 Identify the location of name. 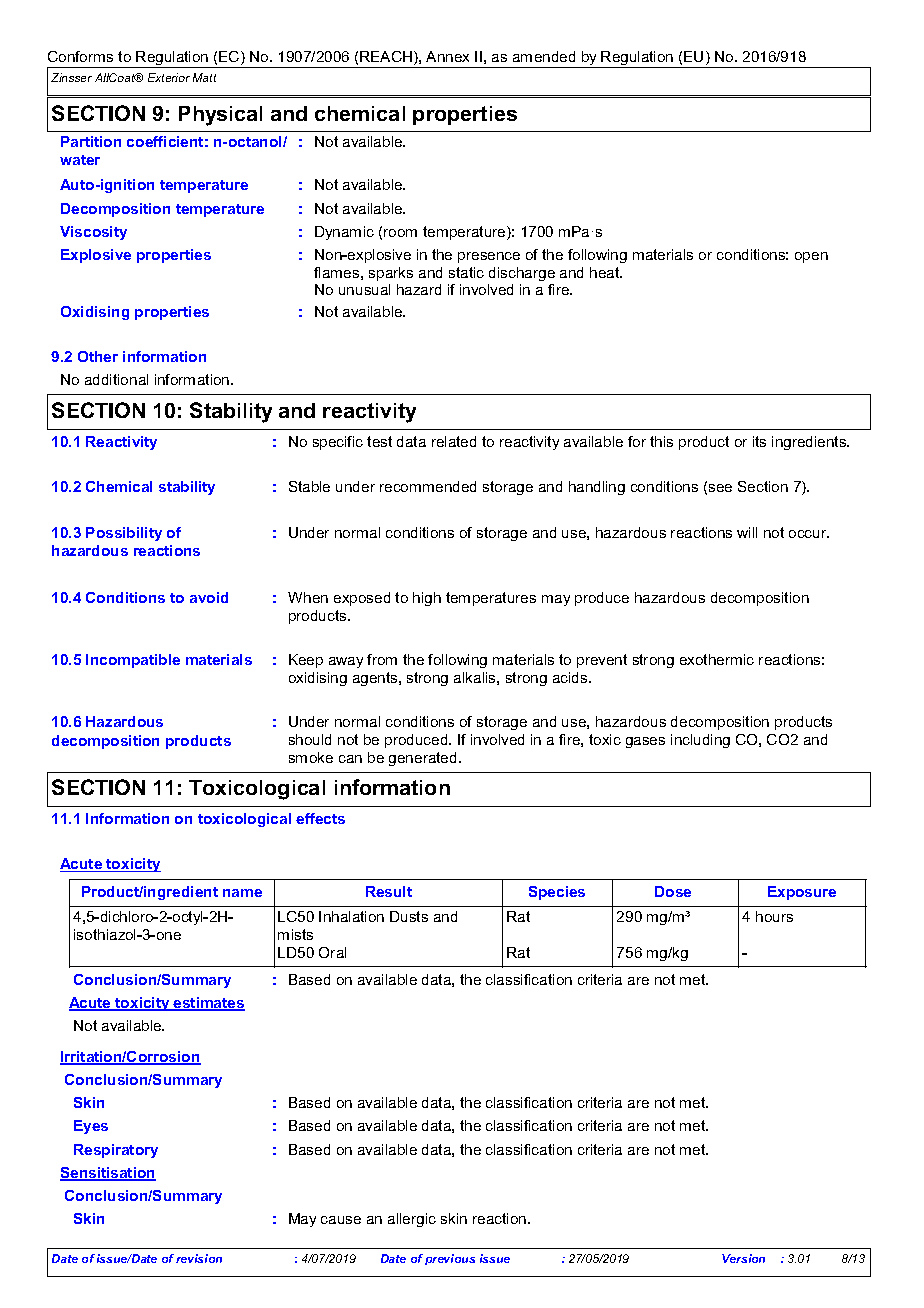
(242, 893).
